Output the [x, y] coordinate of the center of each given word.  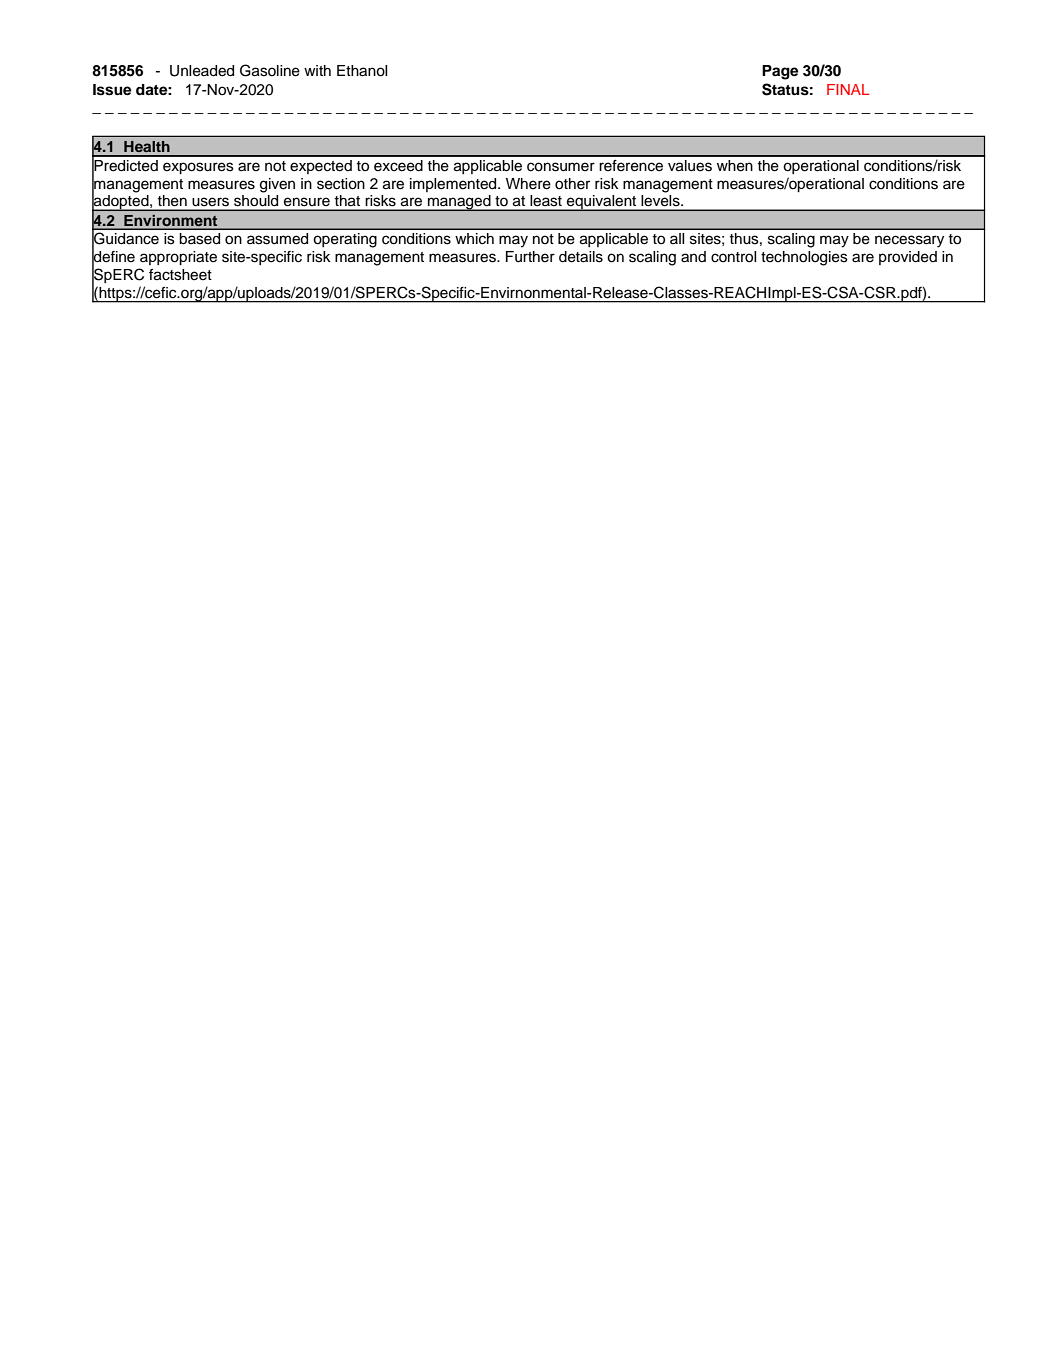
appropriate [178, 258]
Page [780, 72]
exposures [198, 168]
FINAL [848, 89]
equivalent [602, 203]
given [277, 185]
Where [528, 184]
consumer [561, 167]
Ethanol [362, 71]
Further [530, 257]
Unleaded [202, 71]
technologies [804, 258]
